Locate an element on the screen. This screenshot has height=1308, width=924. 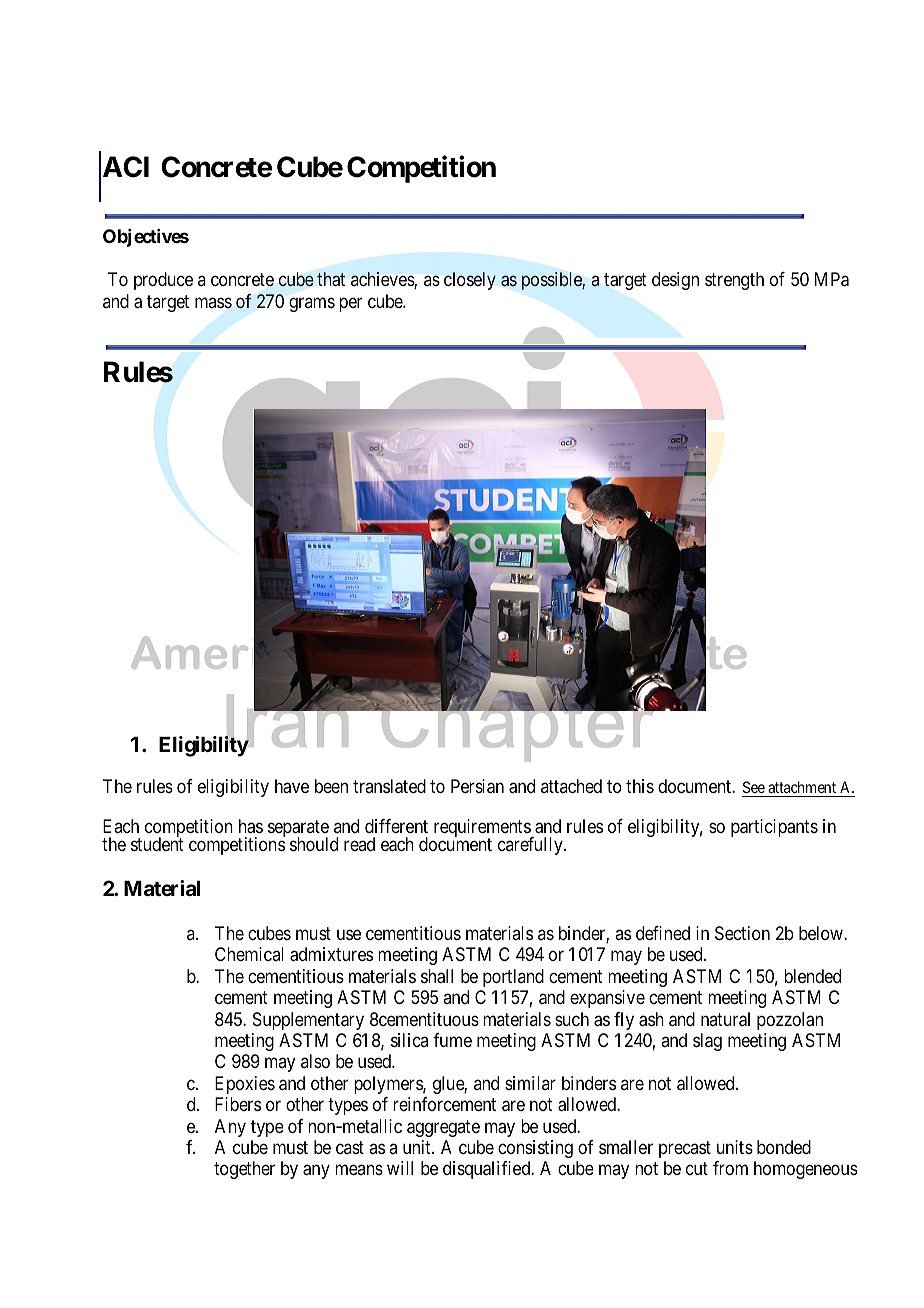
closely is located at coordinates (470, 281).
